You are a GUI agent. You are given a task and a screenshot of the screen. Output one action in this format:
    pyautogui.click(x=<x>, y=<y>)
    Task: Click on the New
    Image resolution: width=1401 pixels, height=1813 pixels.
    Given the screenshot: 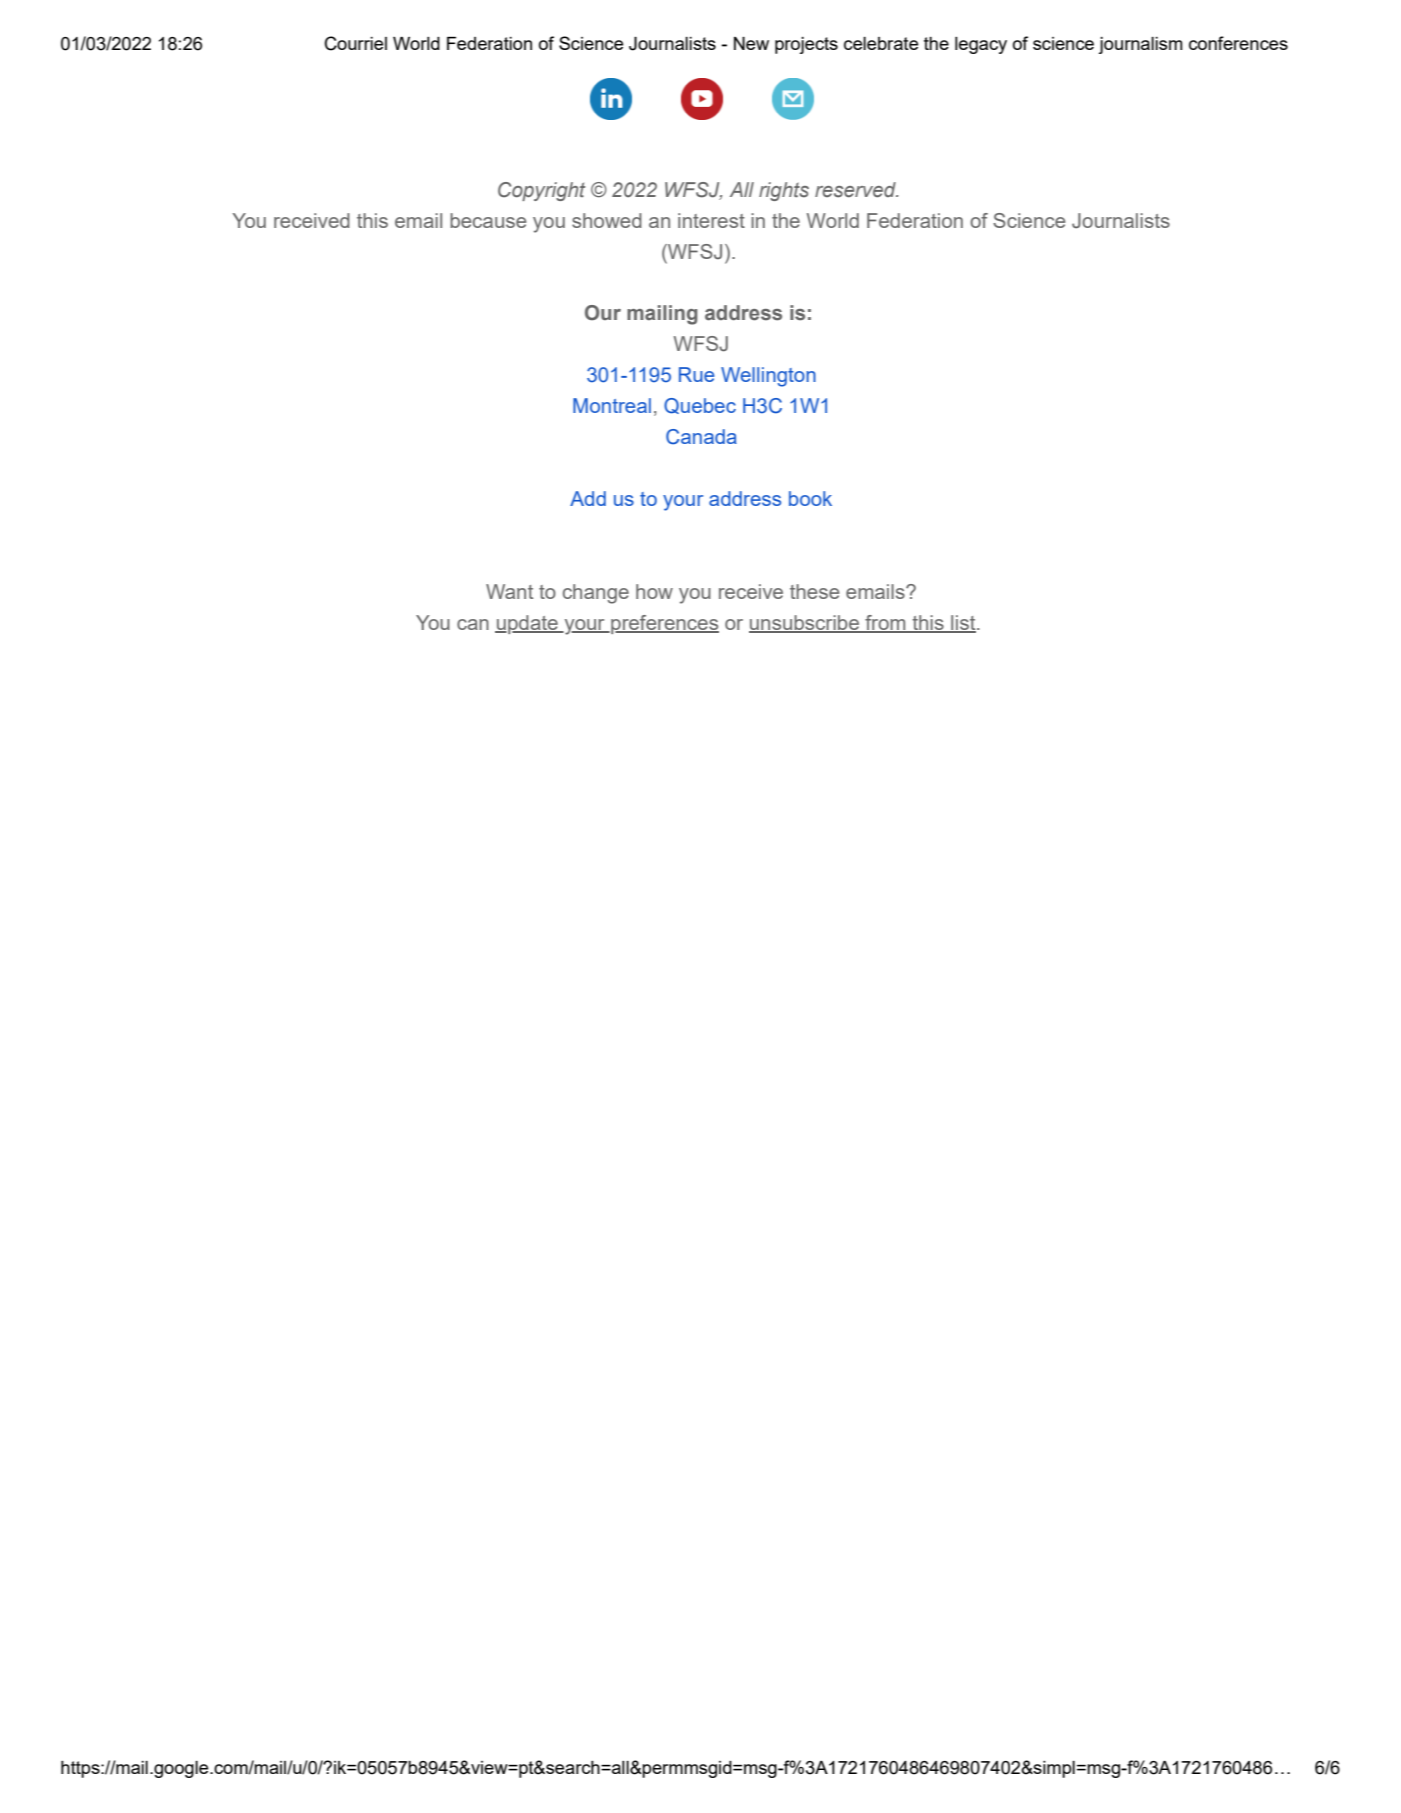 What is the action you would take?
    pyautogui.click(x=751, y=43)
